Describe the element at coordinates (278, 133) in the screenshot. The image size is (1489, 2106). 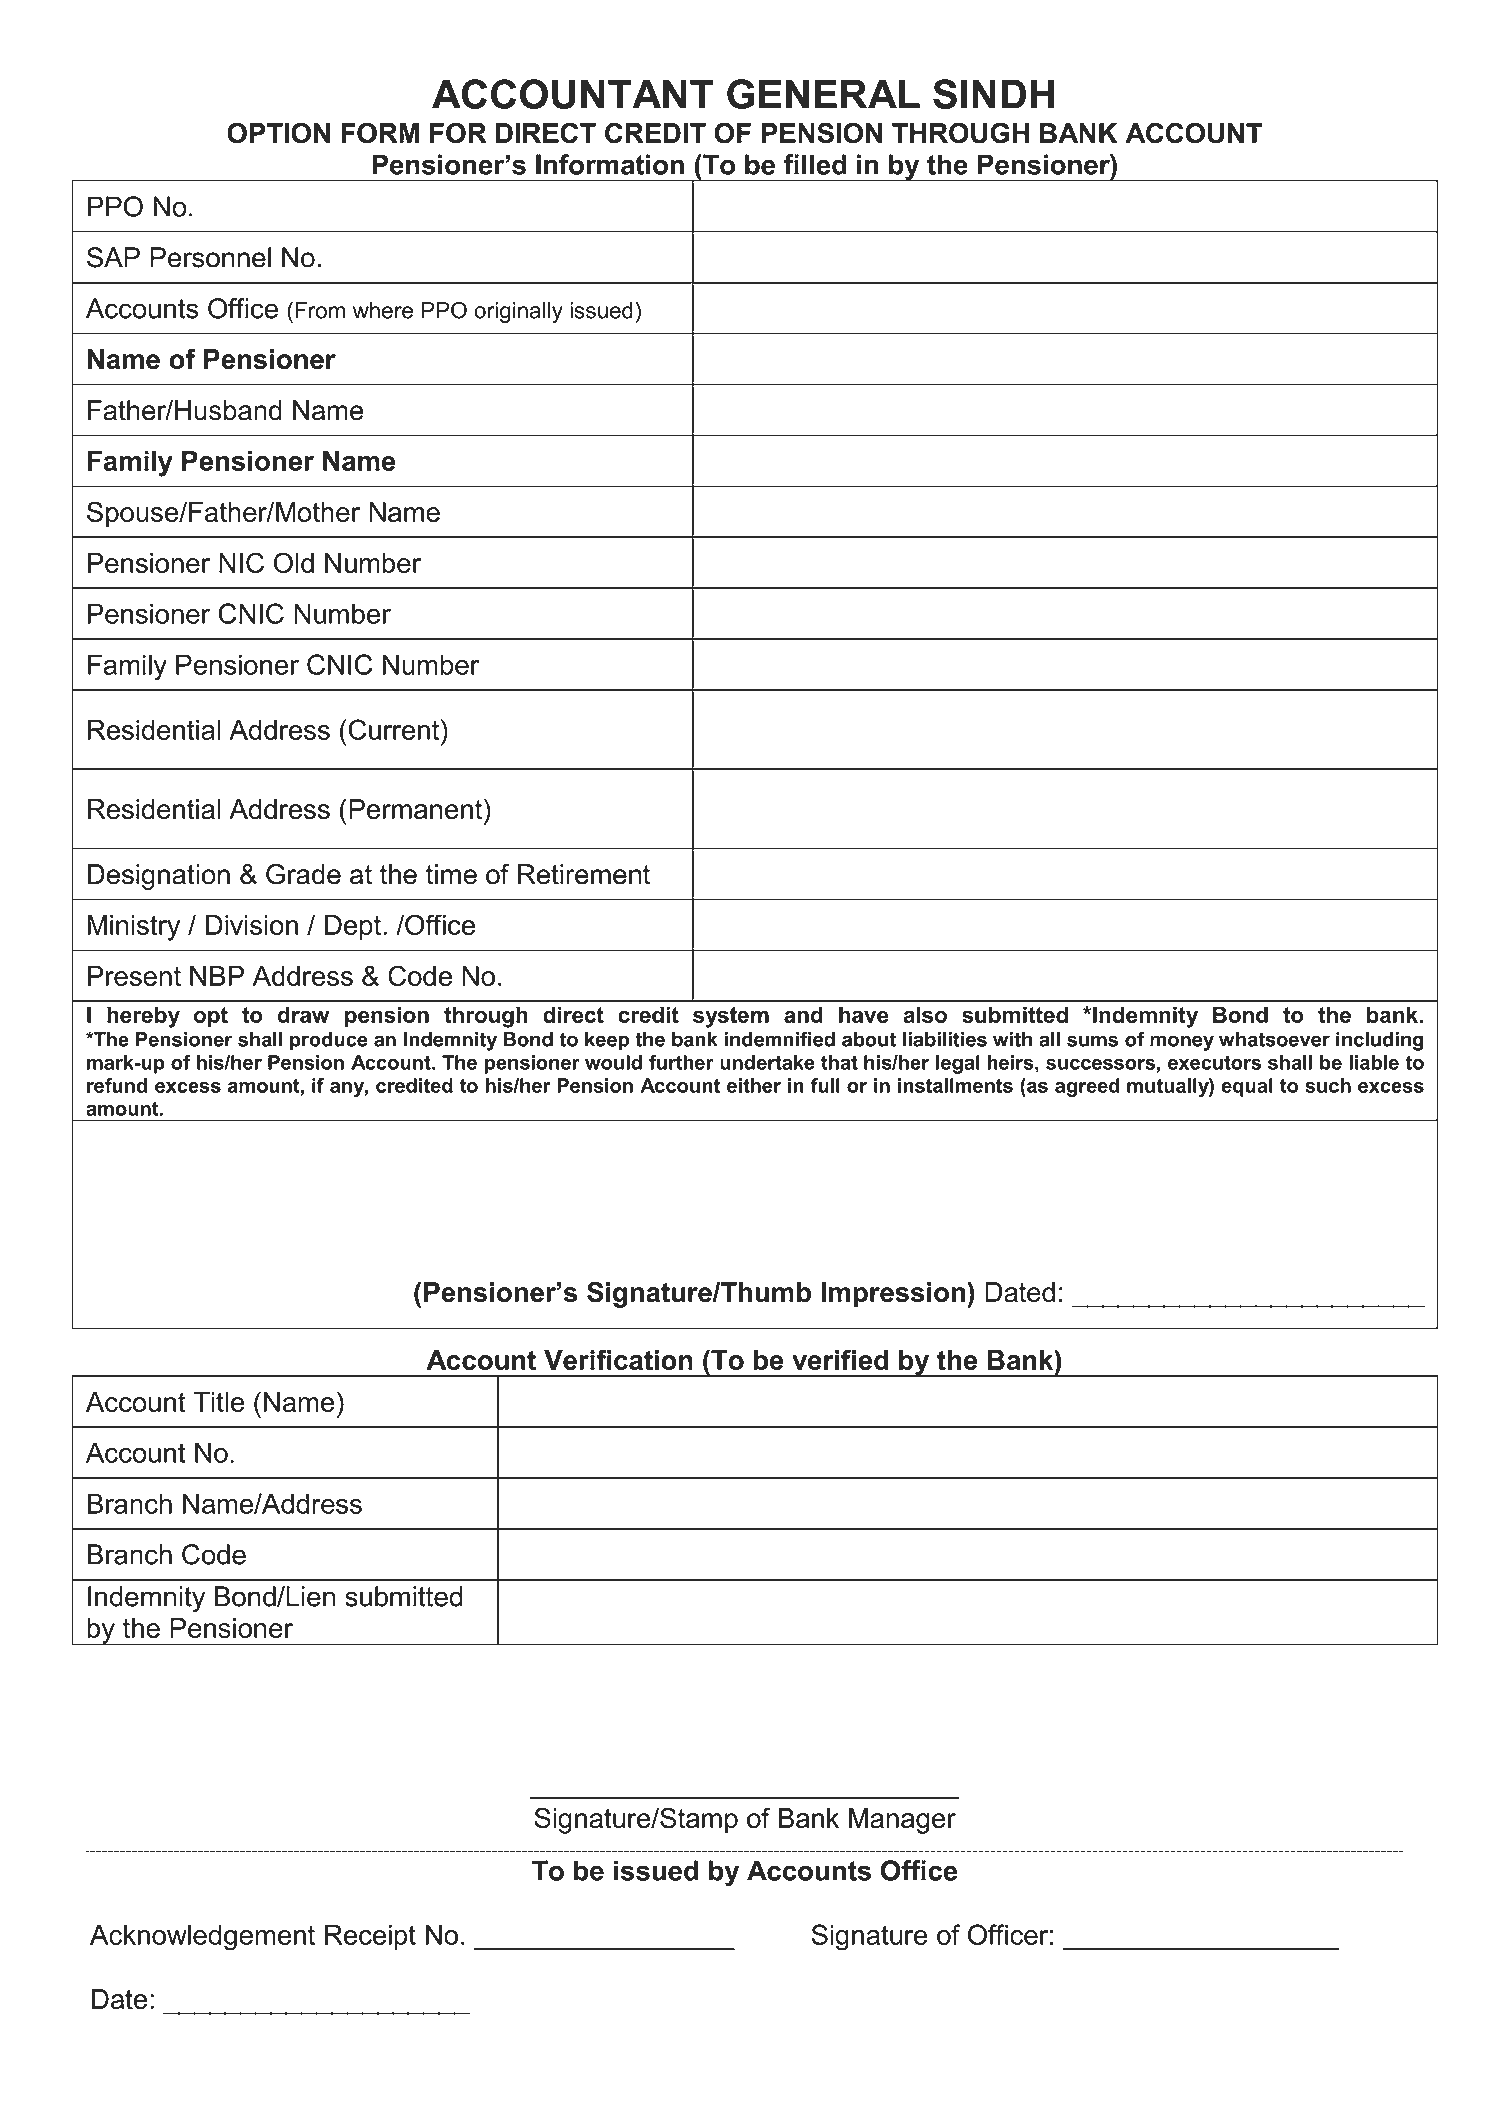
I see `OPTION` at that location.
